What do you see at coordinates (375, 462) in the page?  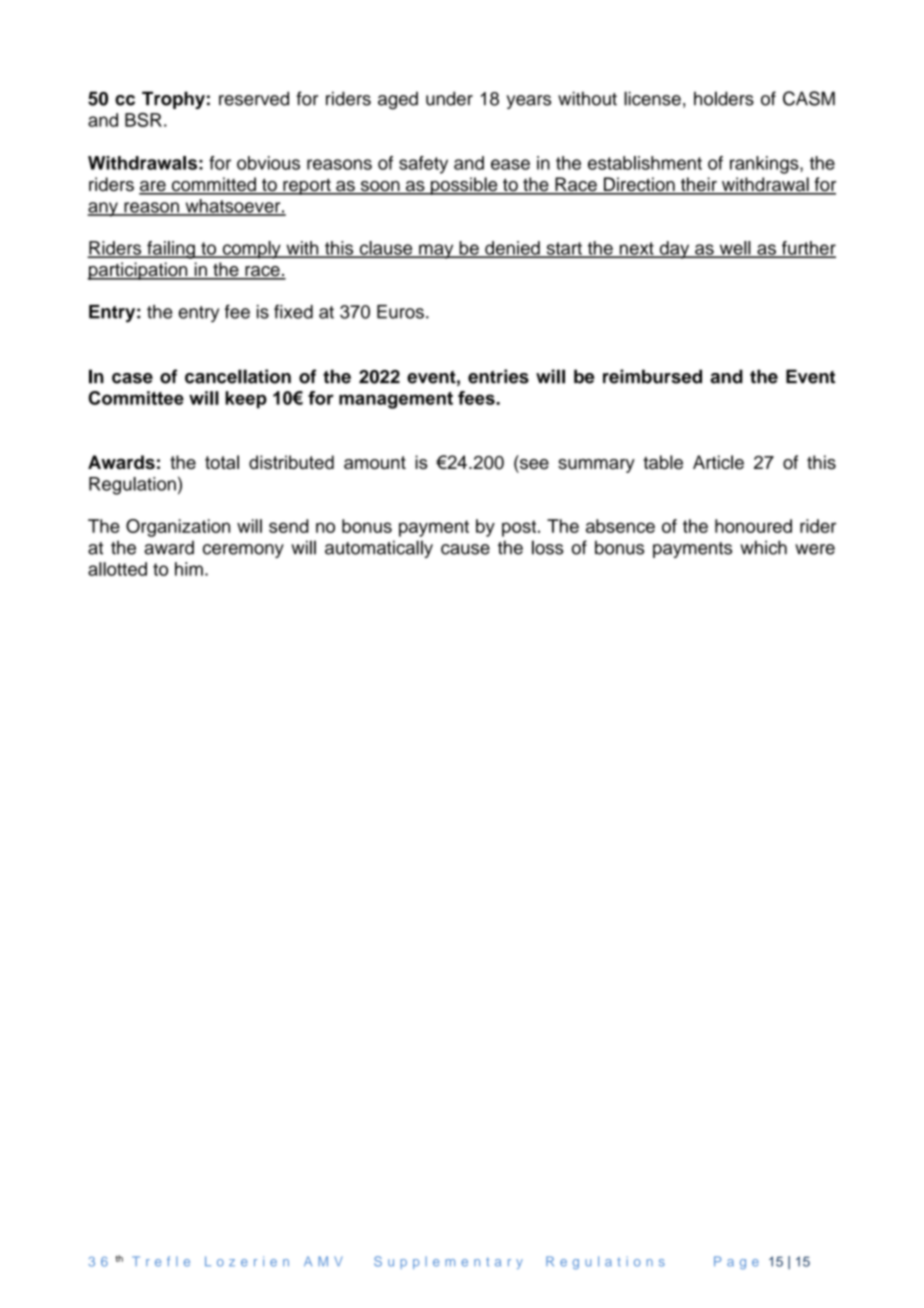 I see `amount` at bounding box center [375, 462].
